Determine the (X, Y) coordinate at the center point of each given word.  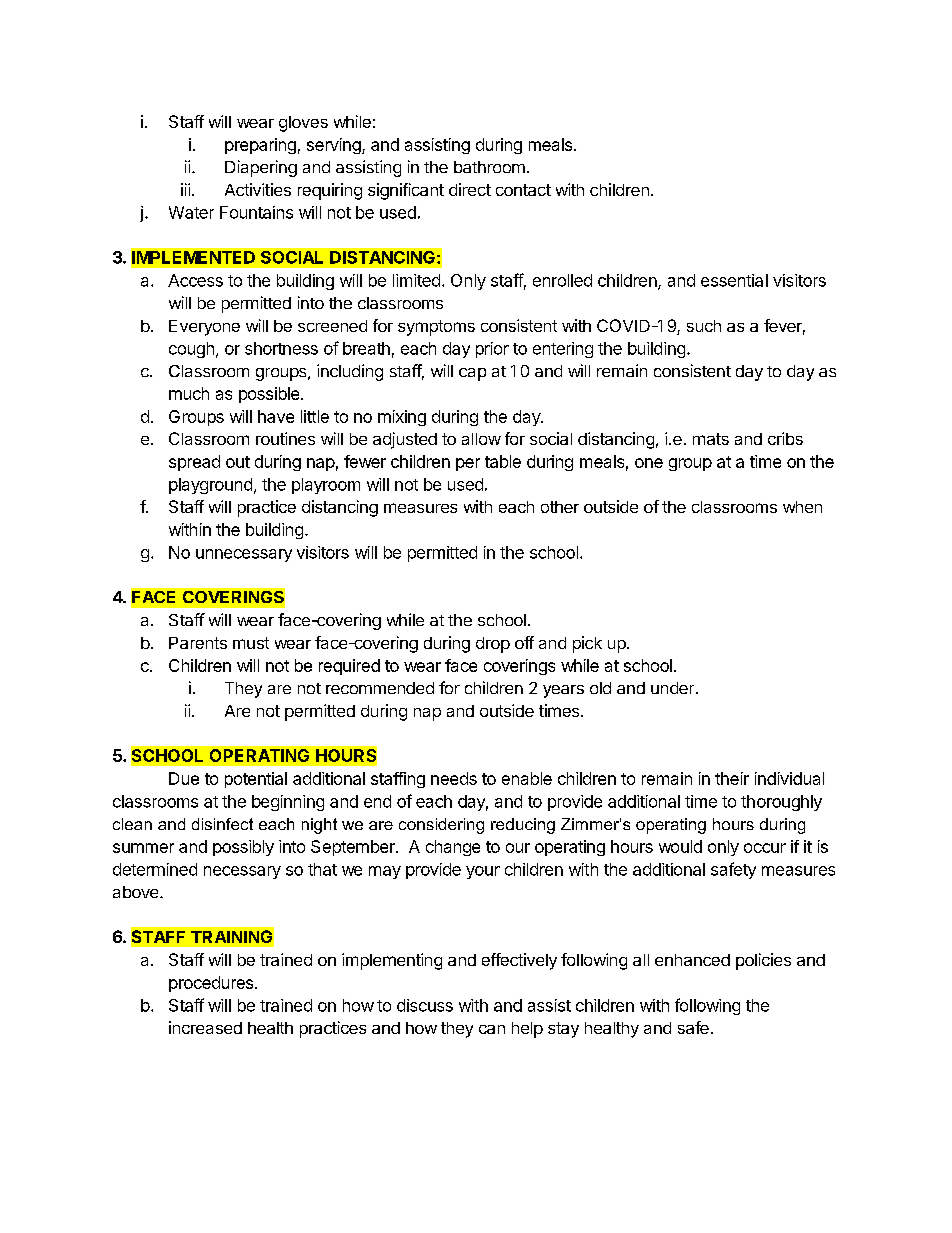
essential (734, 280)
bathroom (489, 167)
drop (493, 645)
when (802, 507)
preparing (260, 146)
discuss (425, 1005)
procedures (212, 984)
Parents (198, 643)
